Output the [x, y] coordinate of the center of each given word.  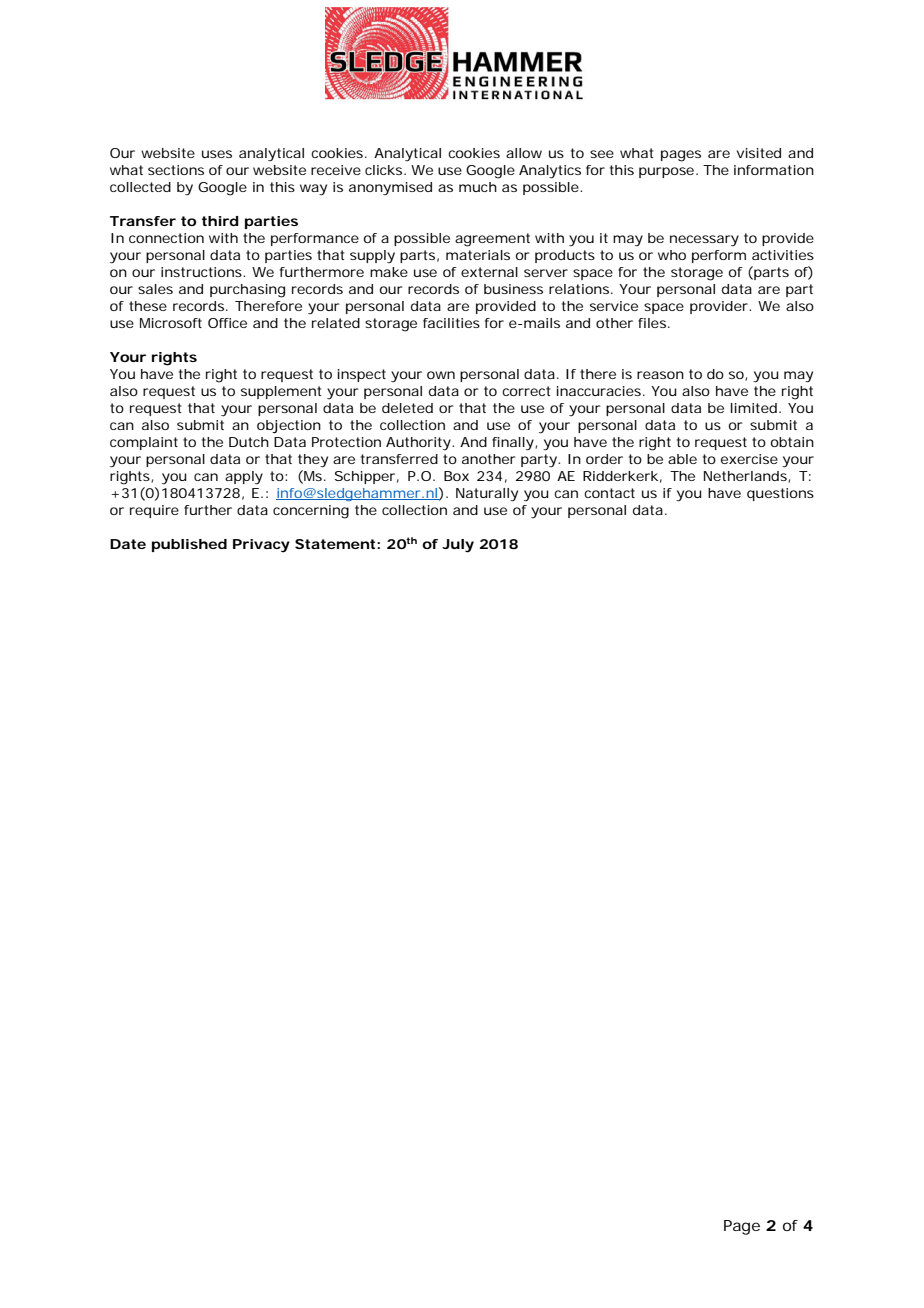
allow [524, 153]
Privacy [261, 546]
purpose [666, 172]
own [441, 375]
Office [227, 323]
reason [660, 375]
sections [176, 170]
